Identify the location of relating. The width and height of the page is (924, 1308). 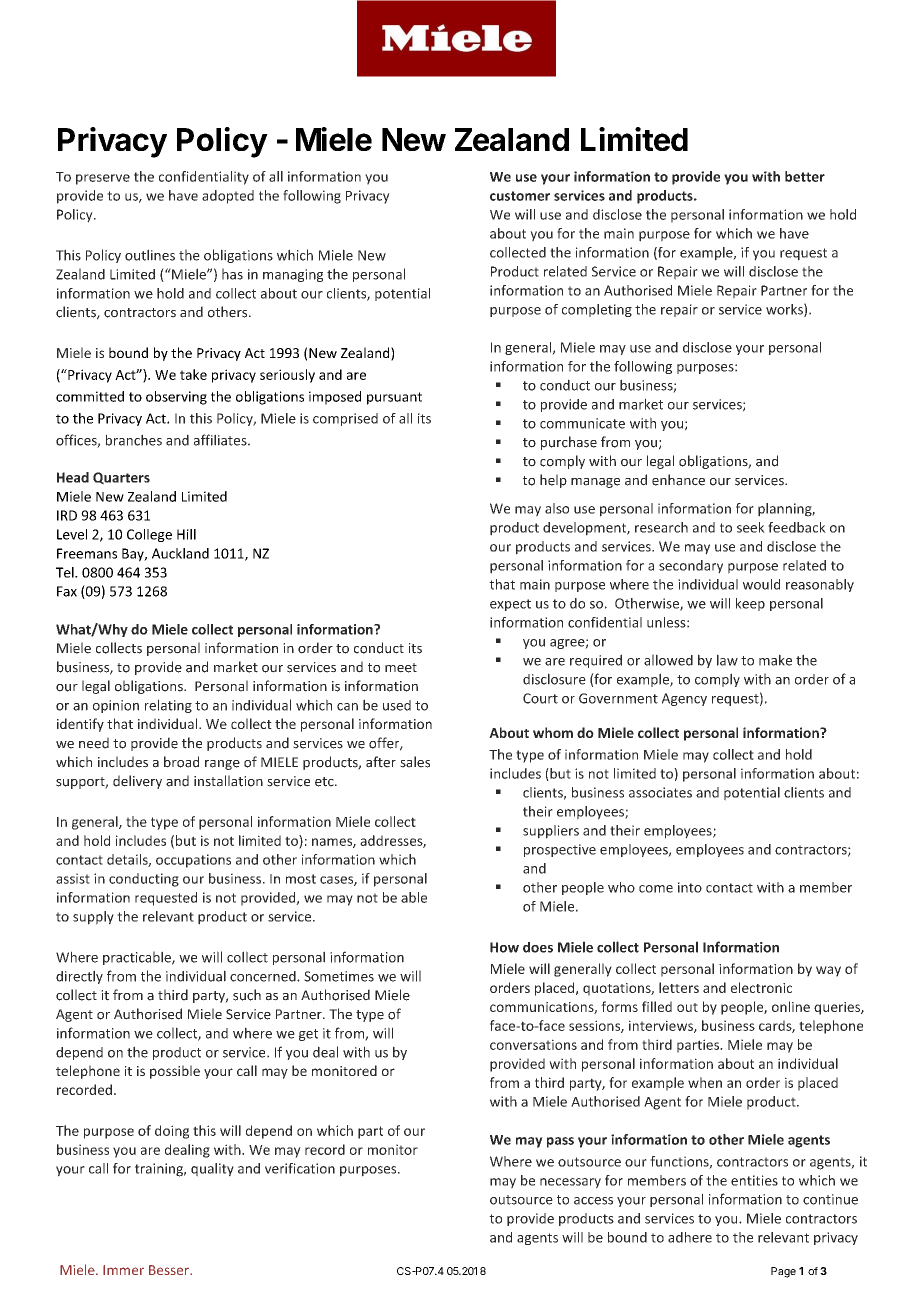
(168, 706).
